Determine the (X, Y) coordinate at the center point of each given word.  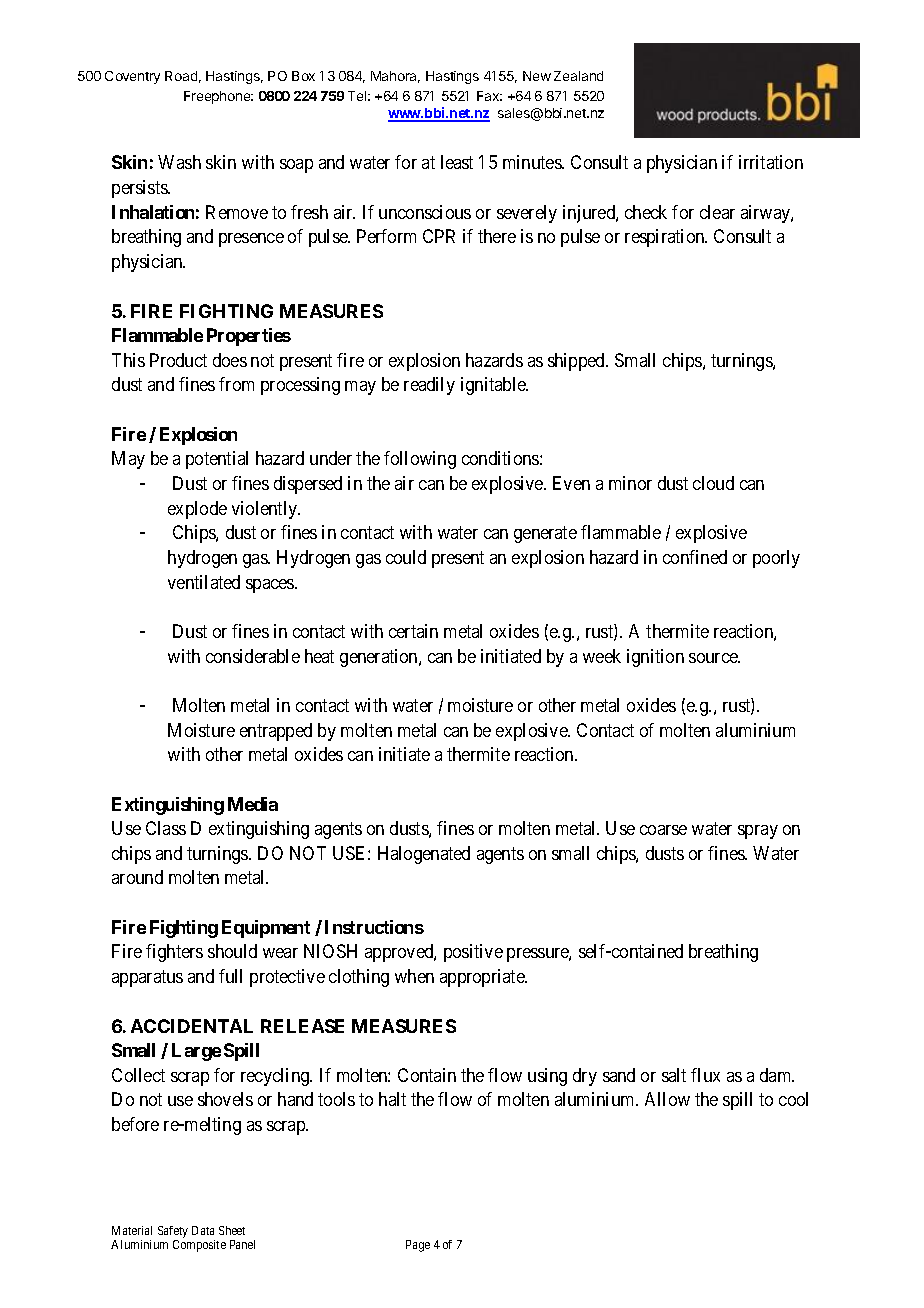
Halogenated (424, 855)
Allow (667, 1099)
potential (217, 460)
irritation (771, 162)
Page (418, 1246)
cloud (713, 483)
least (457, 162)
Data (203, 1230)
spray (758, 832)
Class (166, 828)
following (420, 460)
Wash (179, 162)
